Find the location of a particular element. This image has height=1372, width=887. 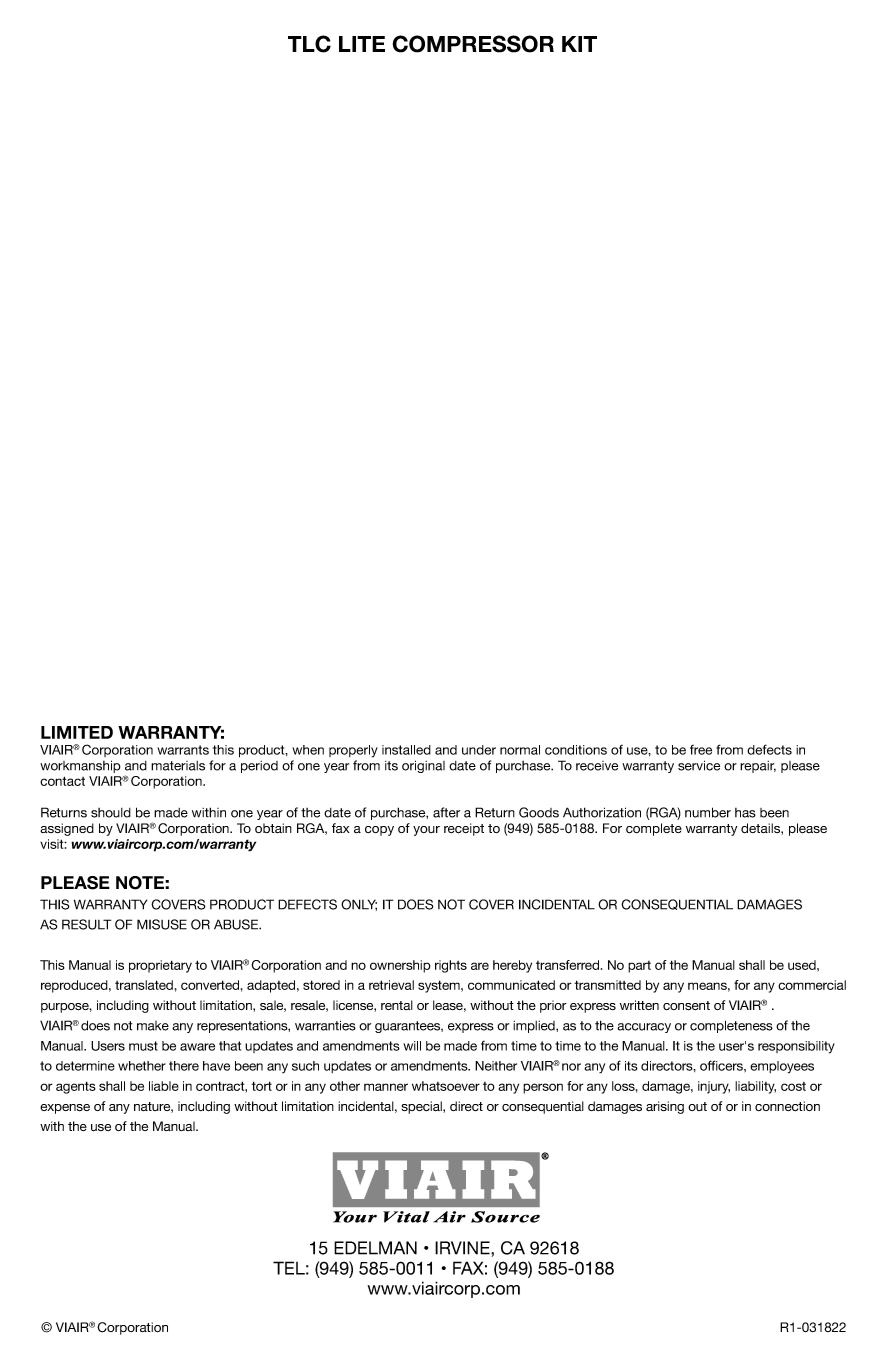

LITE is located at coordinates (362, 44).
